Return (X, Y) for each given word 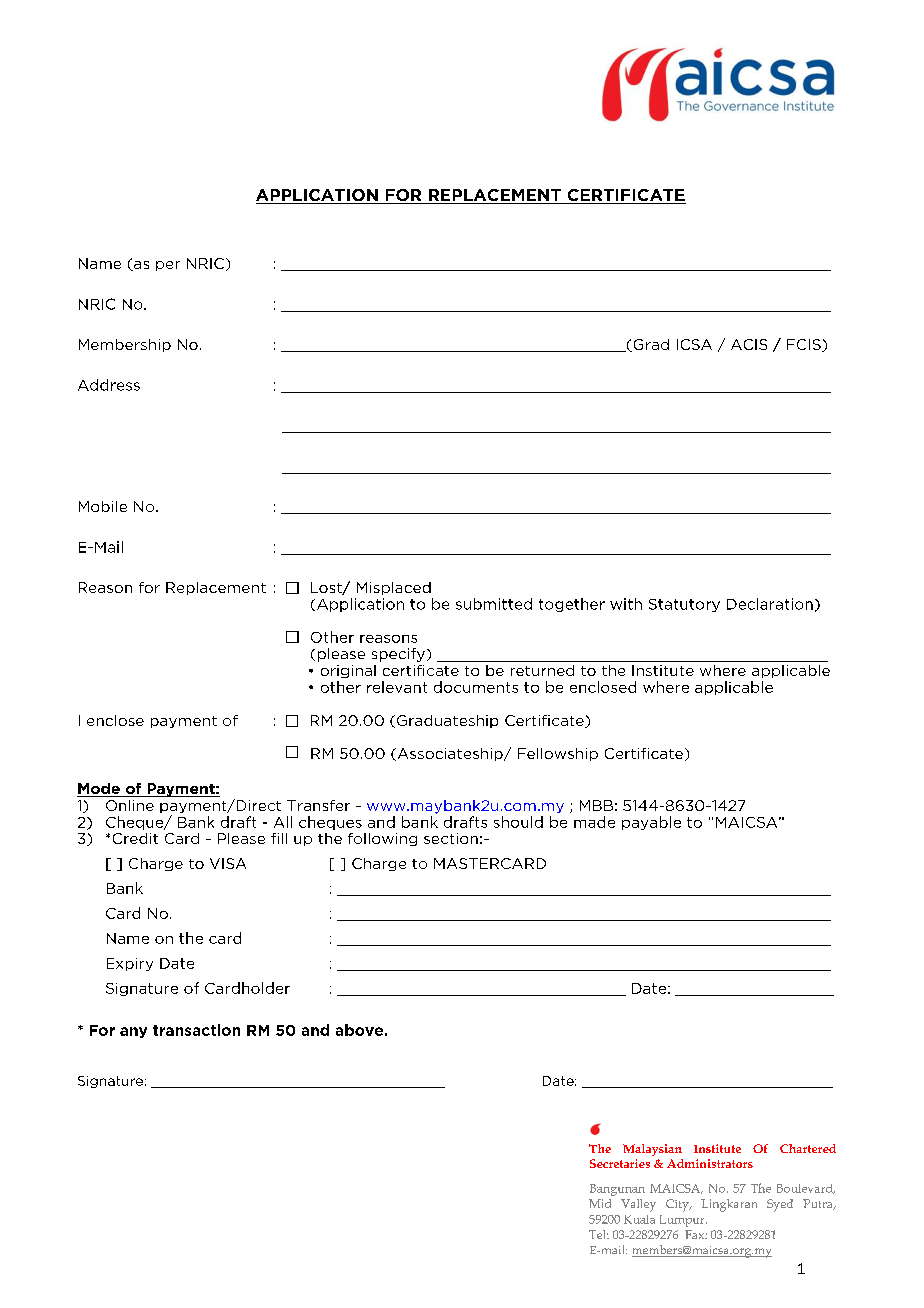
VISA (228, 863)
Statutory (684, 605)
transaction (196, 1030)
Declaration (770, 604)
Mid (600, 1203)
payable (651, 823)
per (168, 266)
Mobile (103, 506)
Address (109, 385)
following (382, 839)
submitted (494, 604)
